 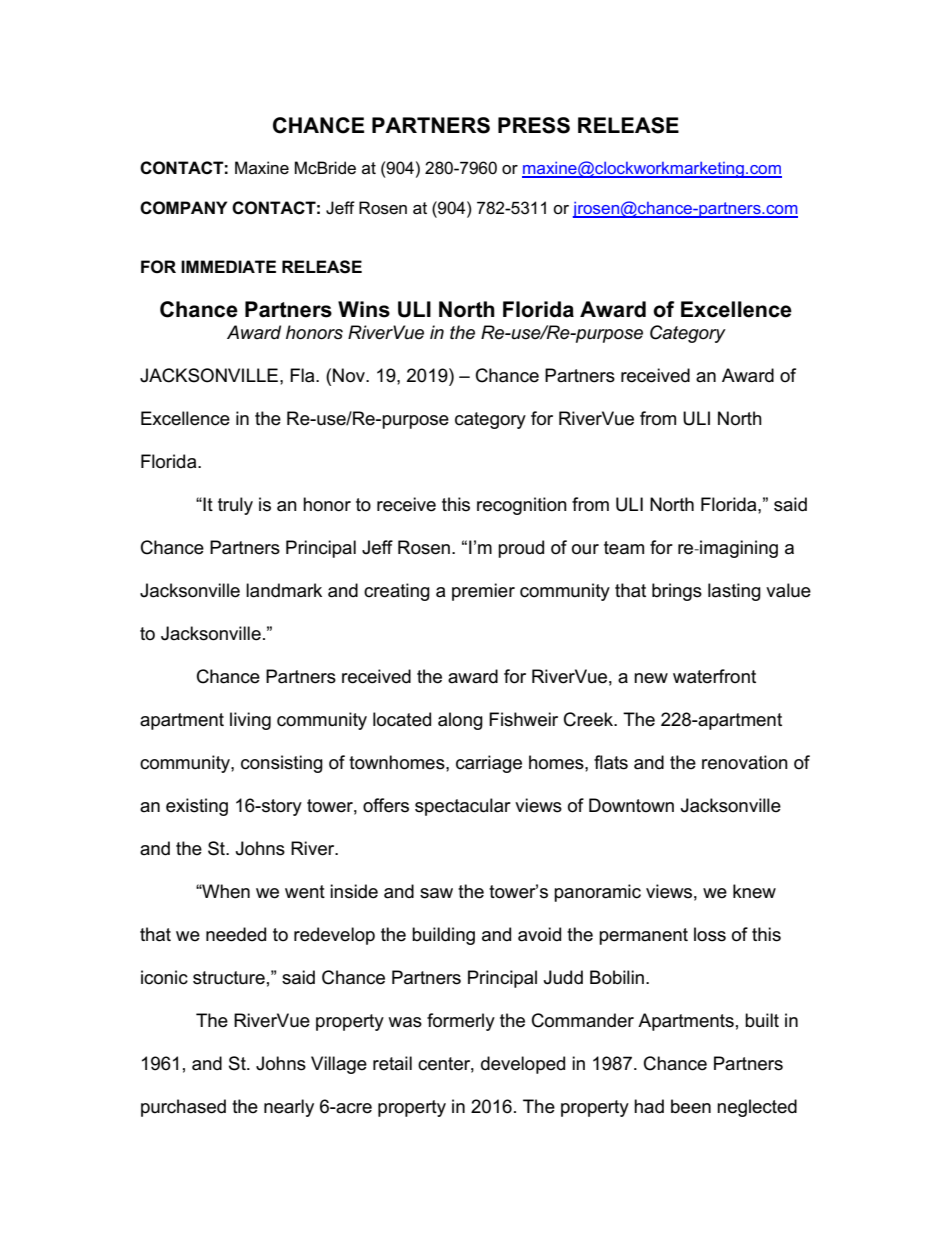 What do you see at coordinates (523, 1065) in the document?
I see `developed` at bounding box center [523, 1065].
